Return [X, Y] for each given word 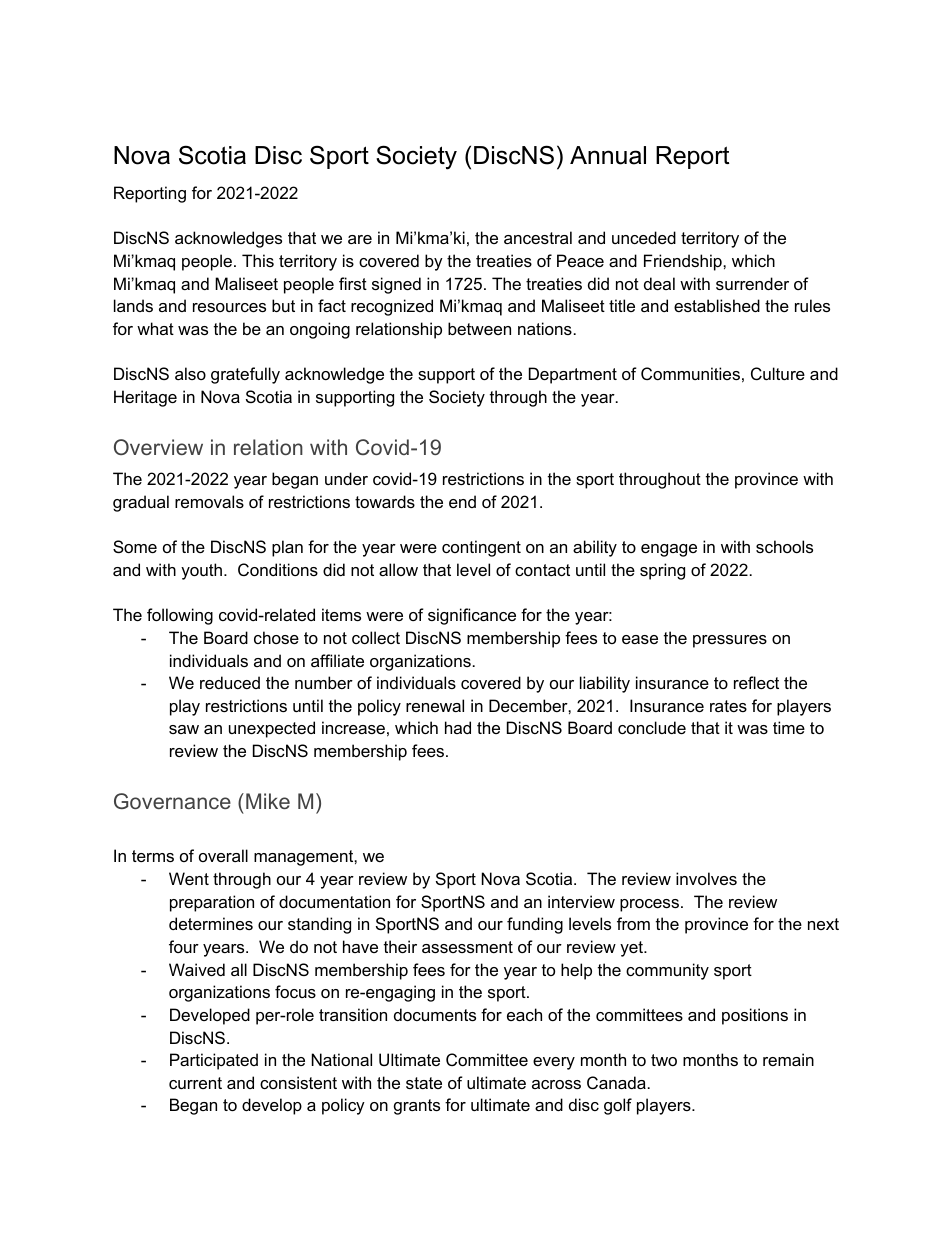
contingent [481, 548]
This [258, 260]
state [424, 1083]
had [458, 727]
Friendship [684, 262]
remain [788, 1059]
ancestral [538, 237]
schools [784, 546]
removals [209, 501]
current [195, 1083]
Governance [172, 801]
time [789, 727]
